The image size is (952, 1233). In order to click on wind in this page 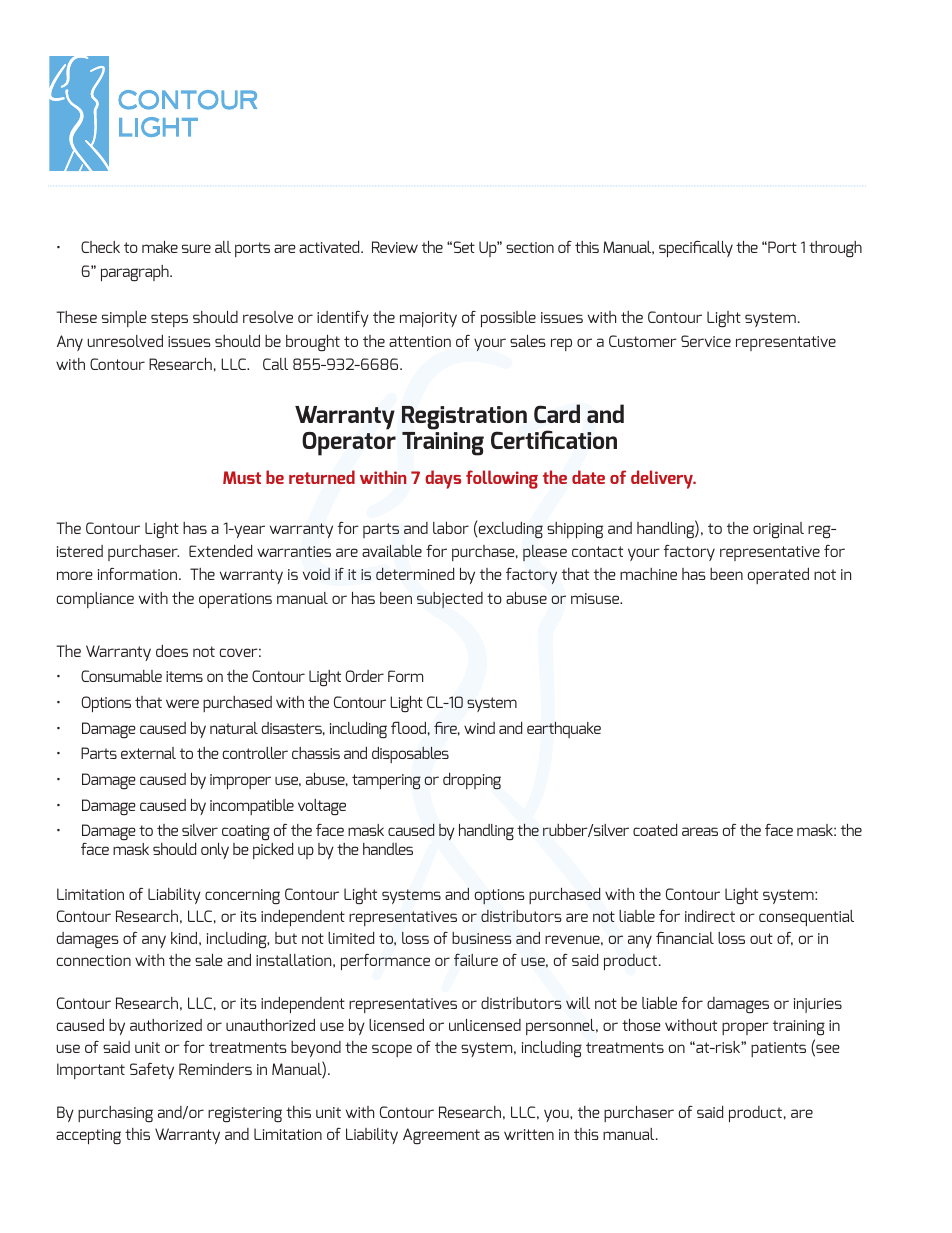, I will do `click(479, 728)`.
